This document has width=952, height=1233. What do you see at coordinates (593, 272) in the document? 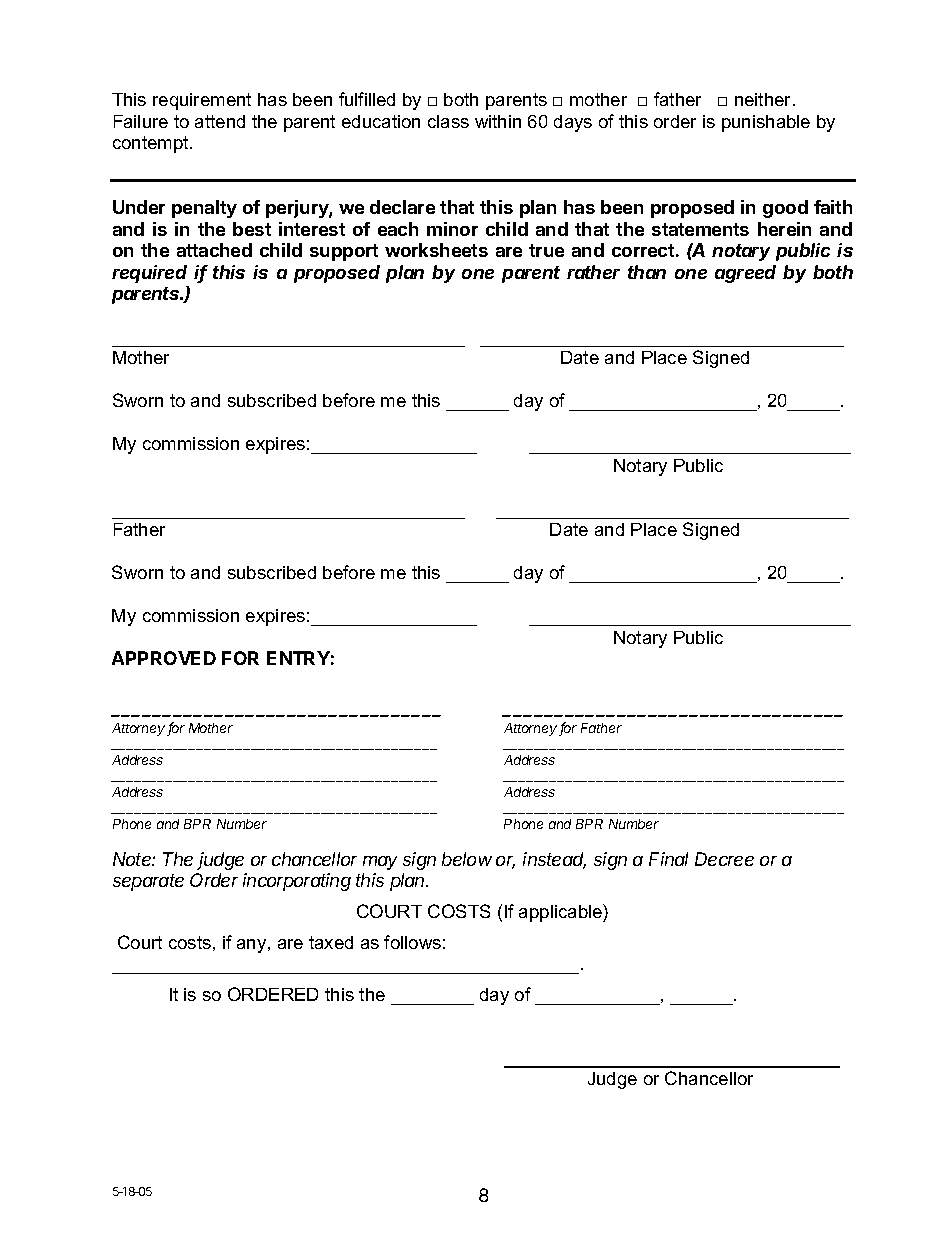
I see `rather` at bounding box center [593, 272].
